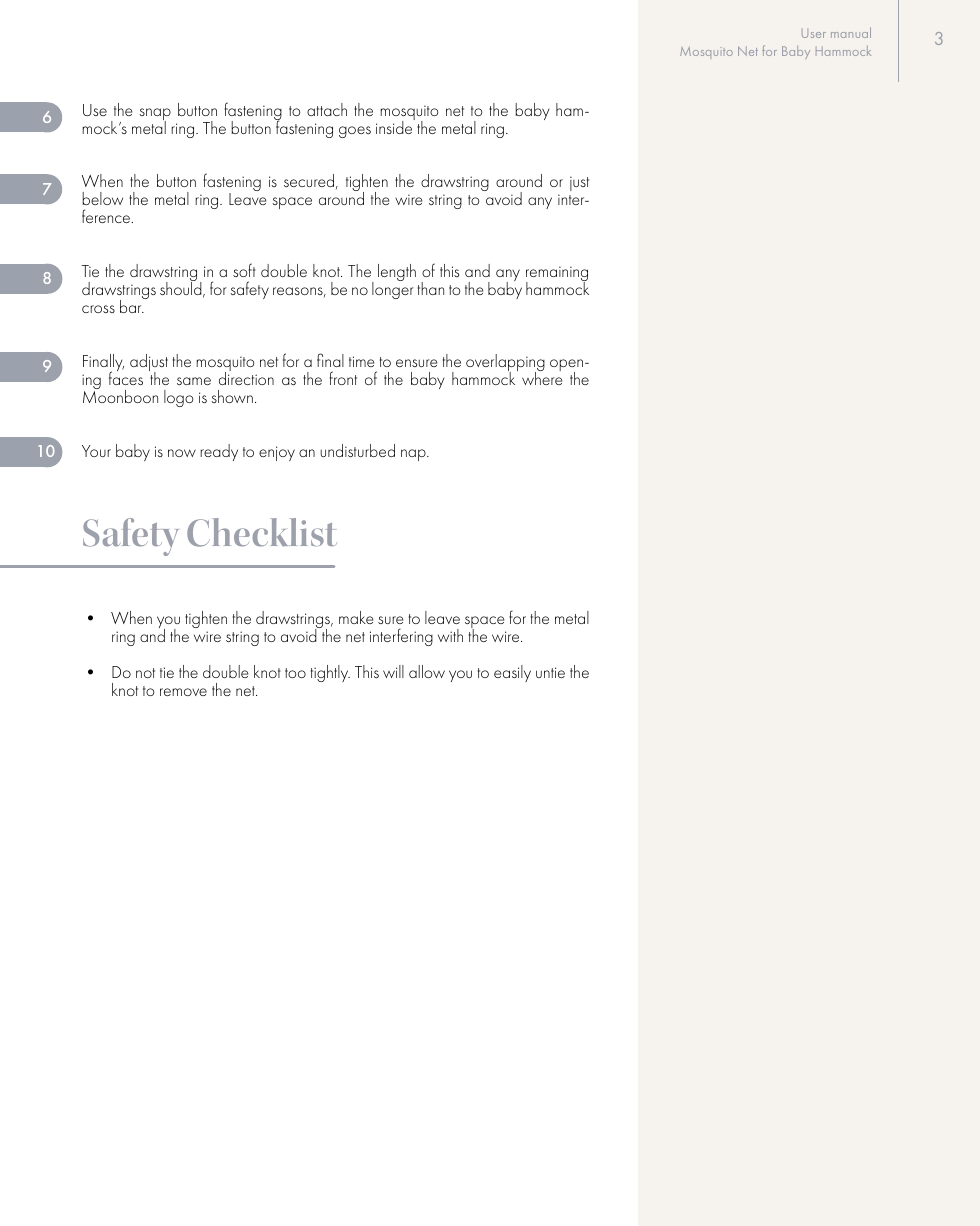 This screenshot has height=1226, width=980. Describe the element at coordinates (194, 381) in the screenshot. I see `same` at that location.
